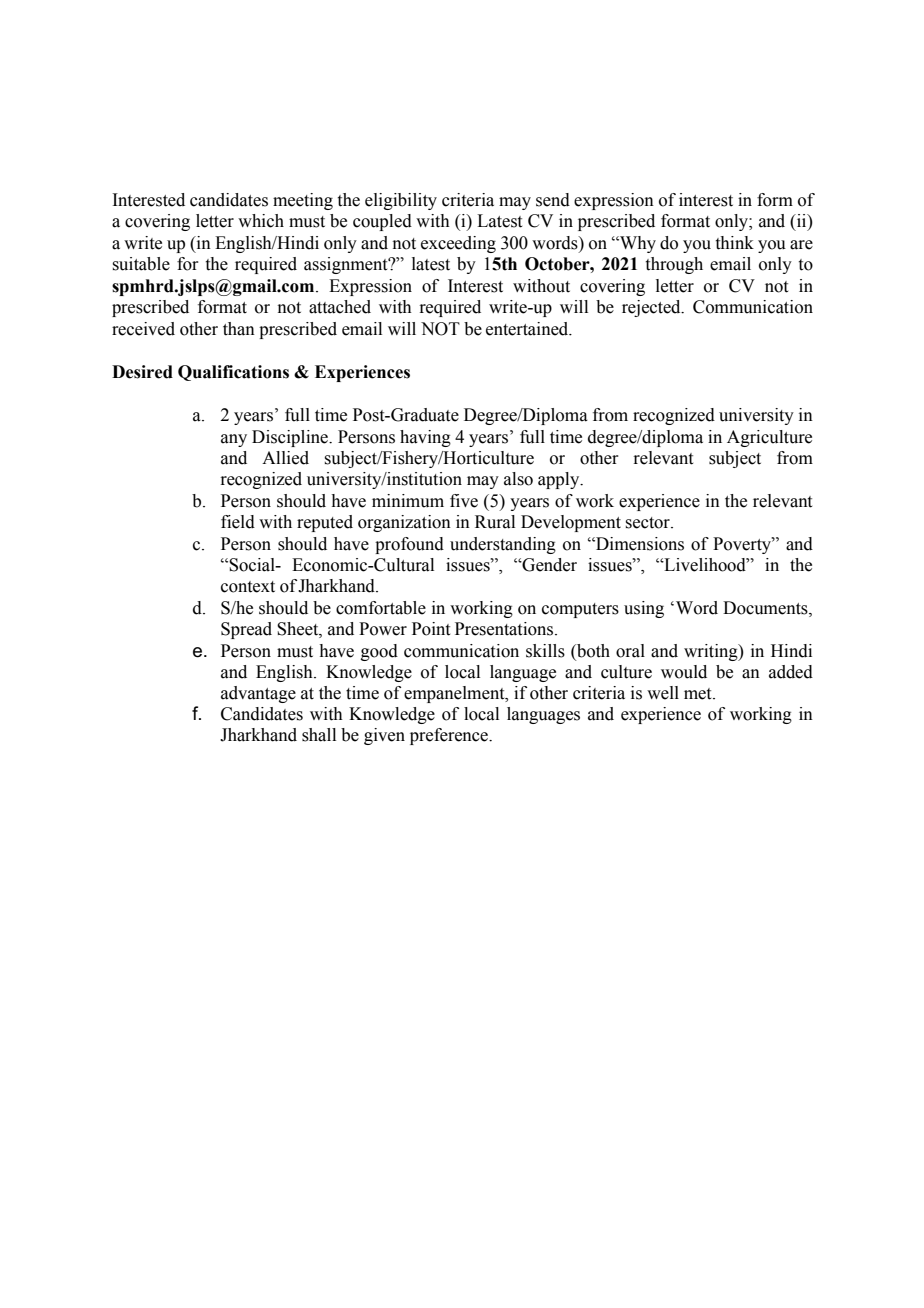 The height and width of the screenshot is (1308, 924). Describe the element at coordinates (233, 373) in the screenshot. I see `Qualifications` at that location.
